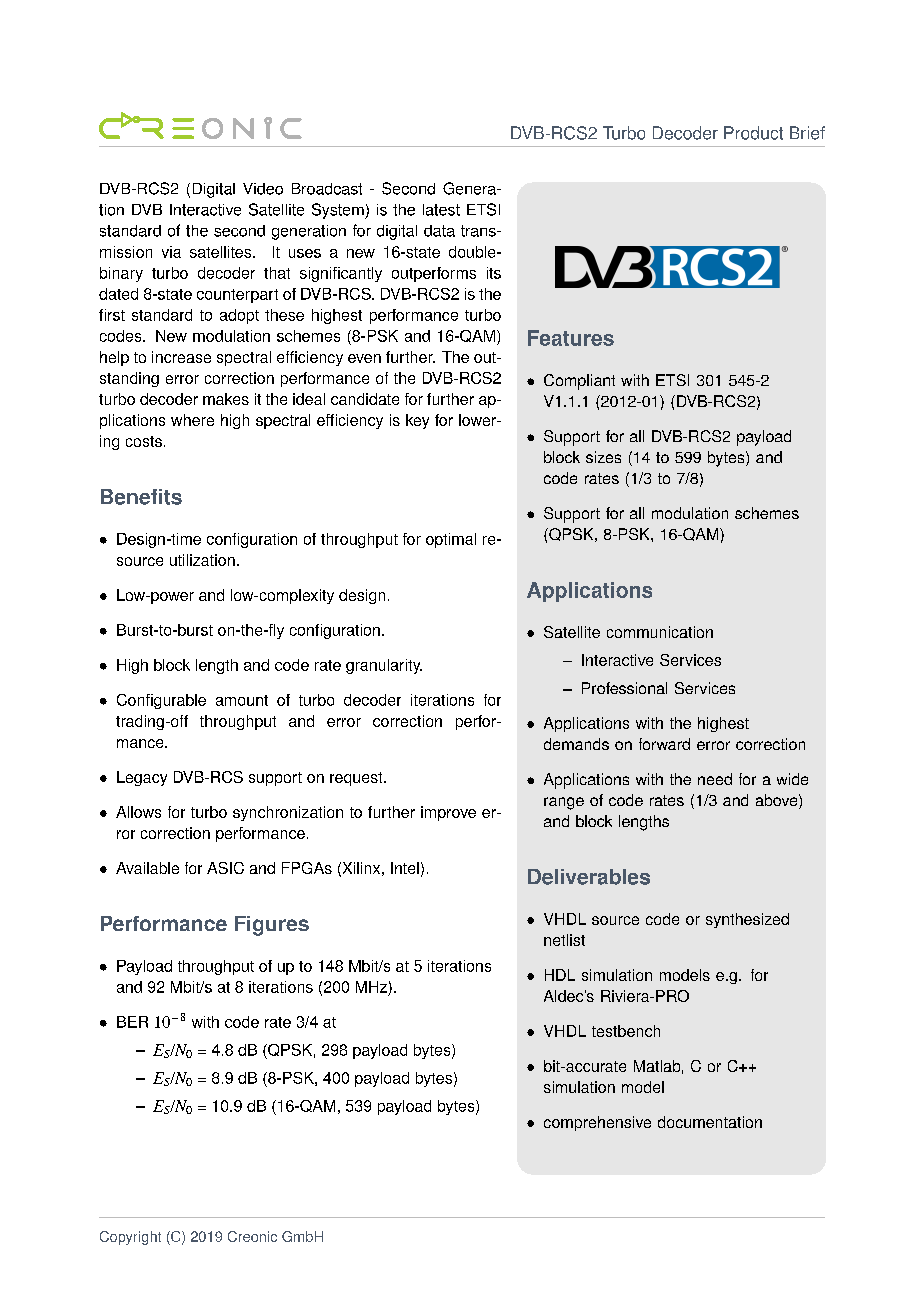 This page has width=924, height=1308. I want to click on forward, so click(664, 744).
